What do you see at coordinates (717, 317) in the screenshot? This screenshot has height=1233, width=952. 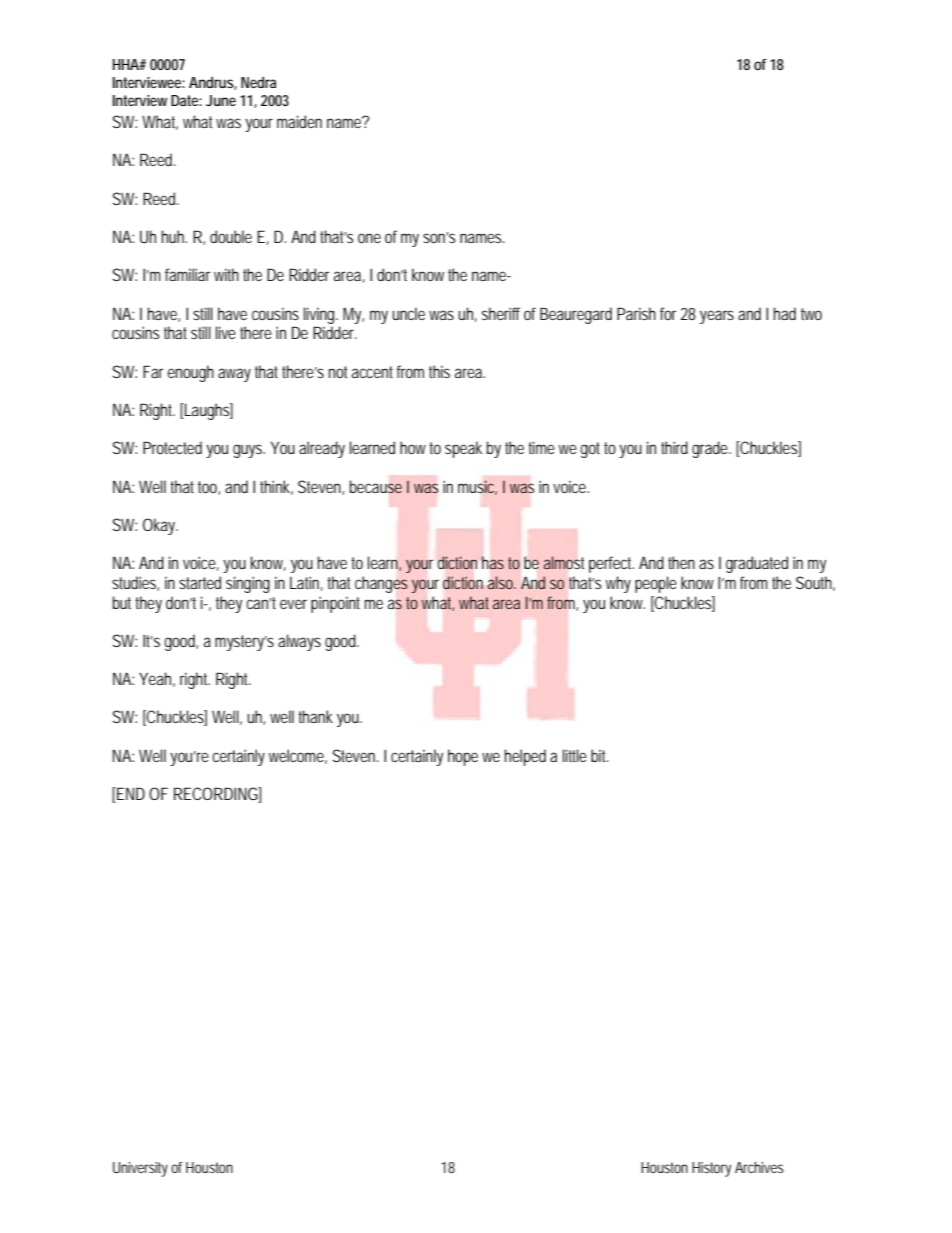 I see `years` at bounding box center [717, 317].
